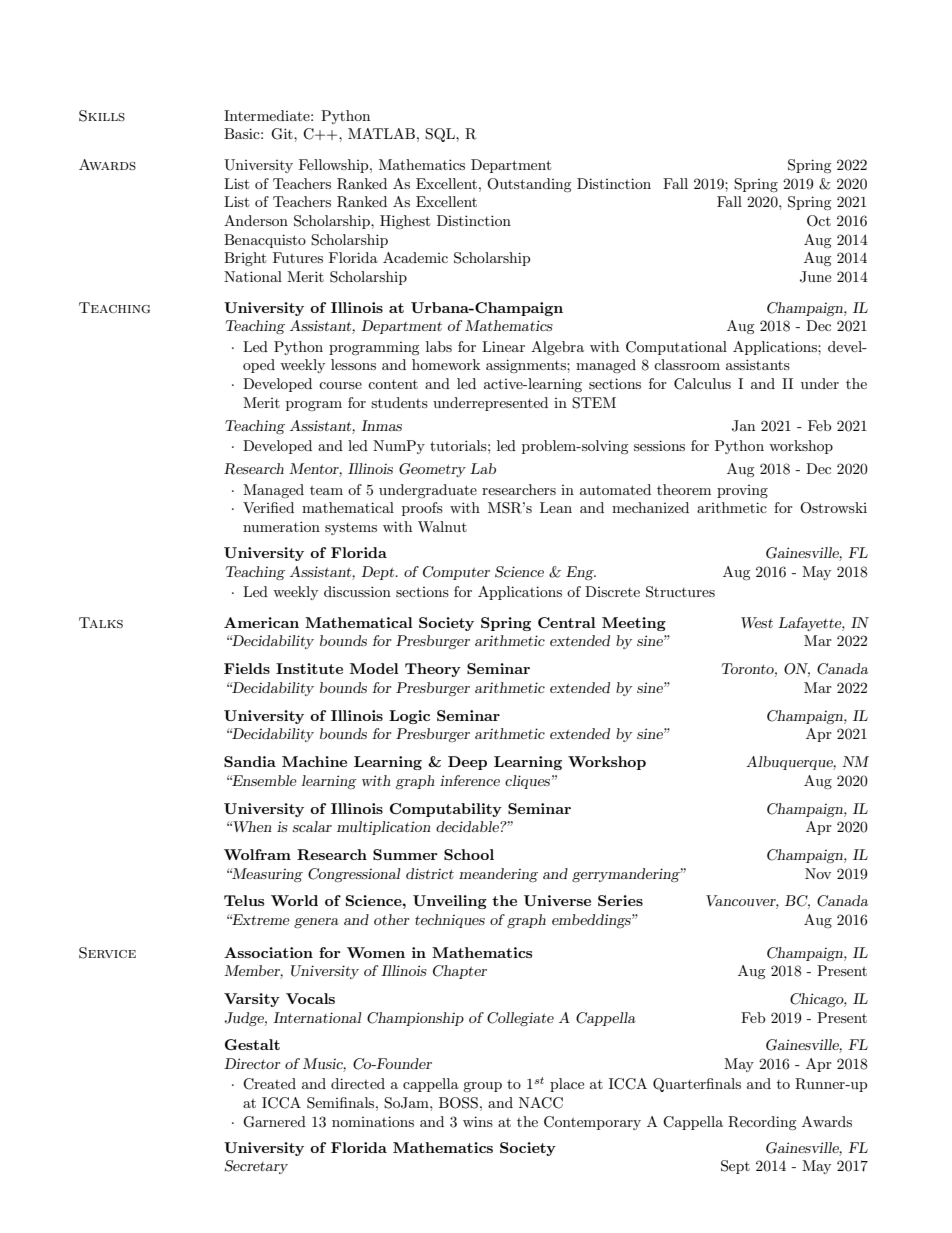  Describe the element at coordinates (818, 873) in the page. I see `Nov` at that location.
